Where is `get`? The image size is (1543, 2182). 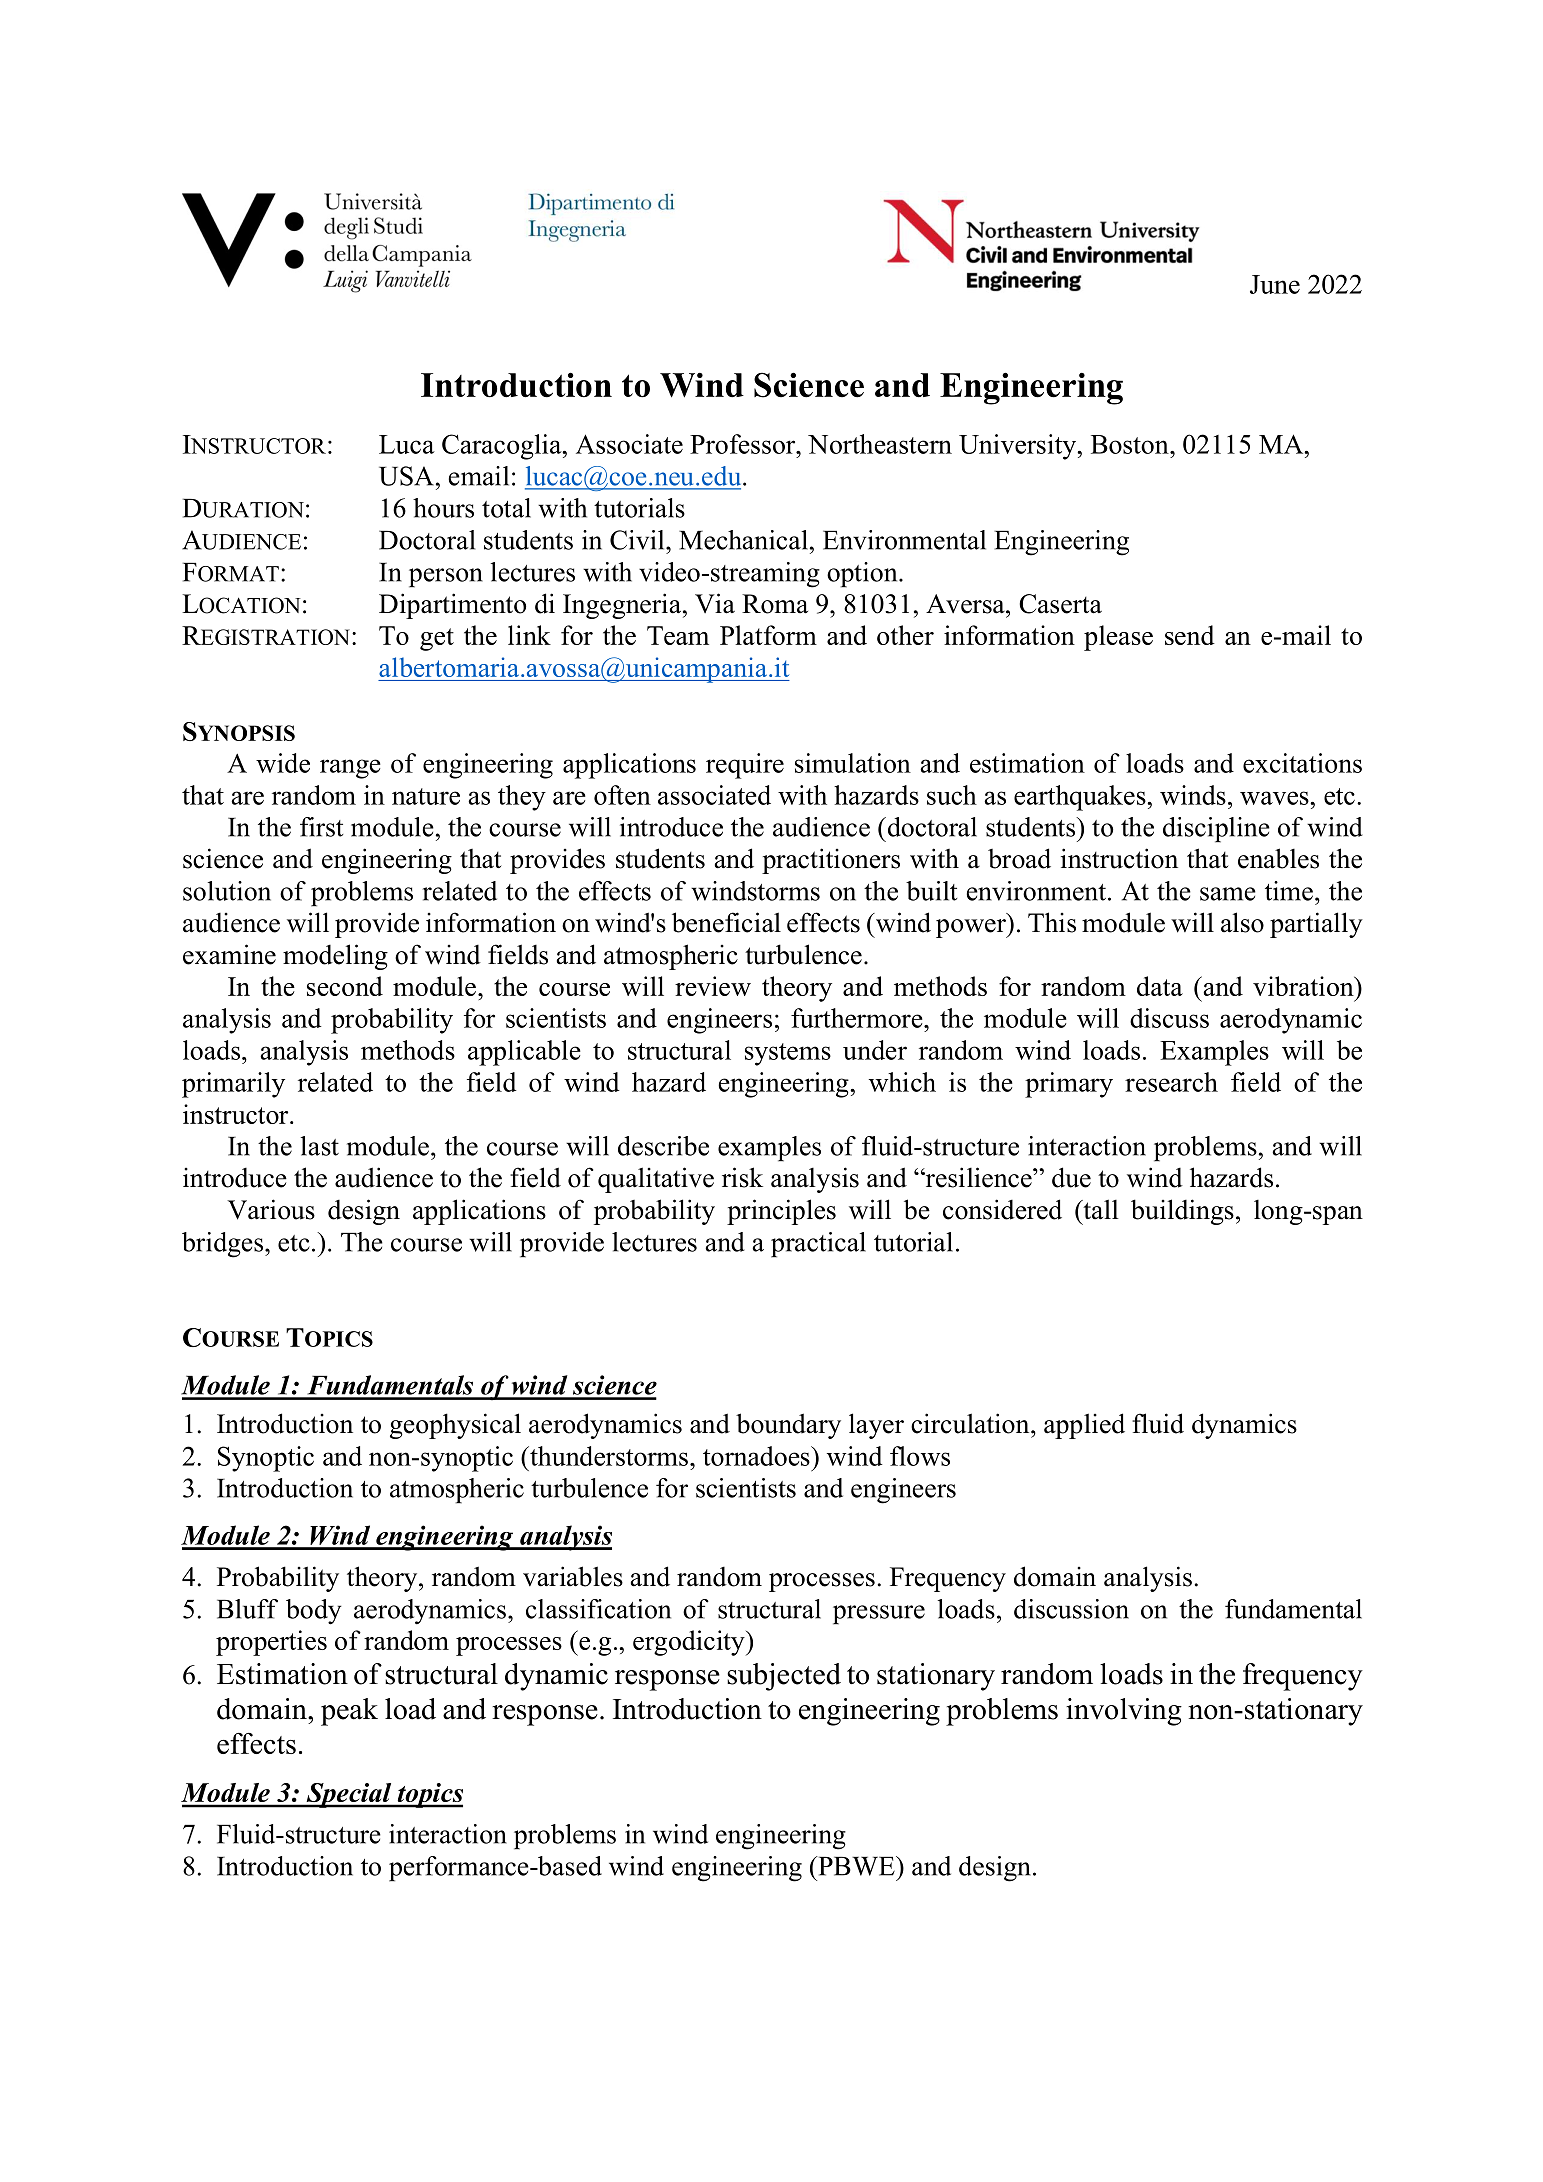
get is located at coordinates (437, 639).
